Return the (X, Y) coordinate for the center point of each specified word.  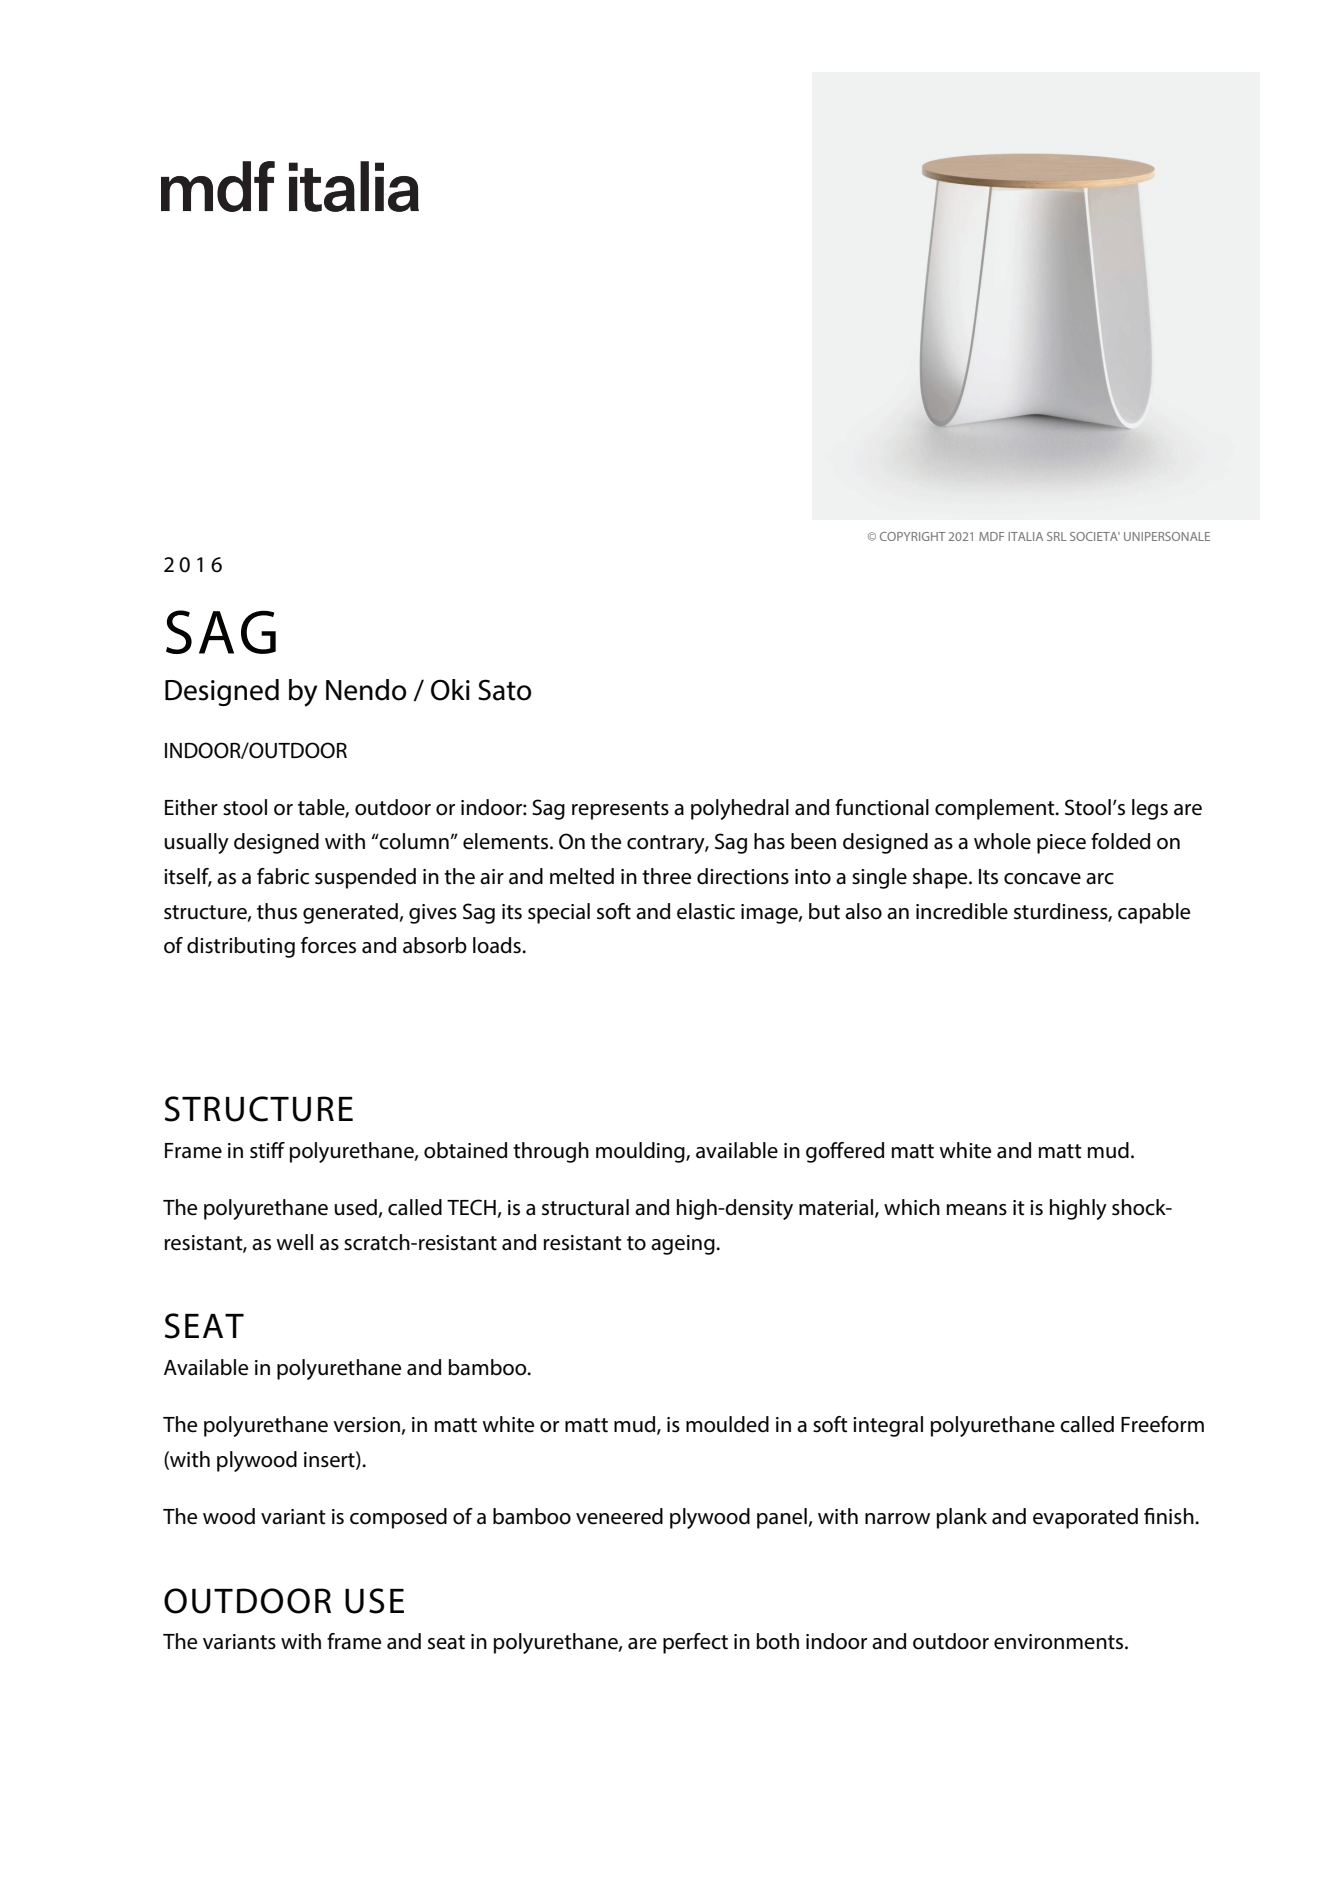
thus (277, 911)
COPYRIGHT (913, 536)
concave (1042, 879)
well (294, 1242)
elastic (706, 911)
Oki (450, 690)
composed (398, 1518)
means (976, 1210)
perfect (695, 1643)
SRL (1057, 536)
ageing (684, 1245)
